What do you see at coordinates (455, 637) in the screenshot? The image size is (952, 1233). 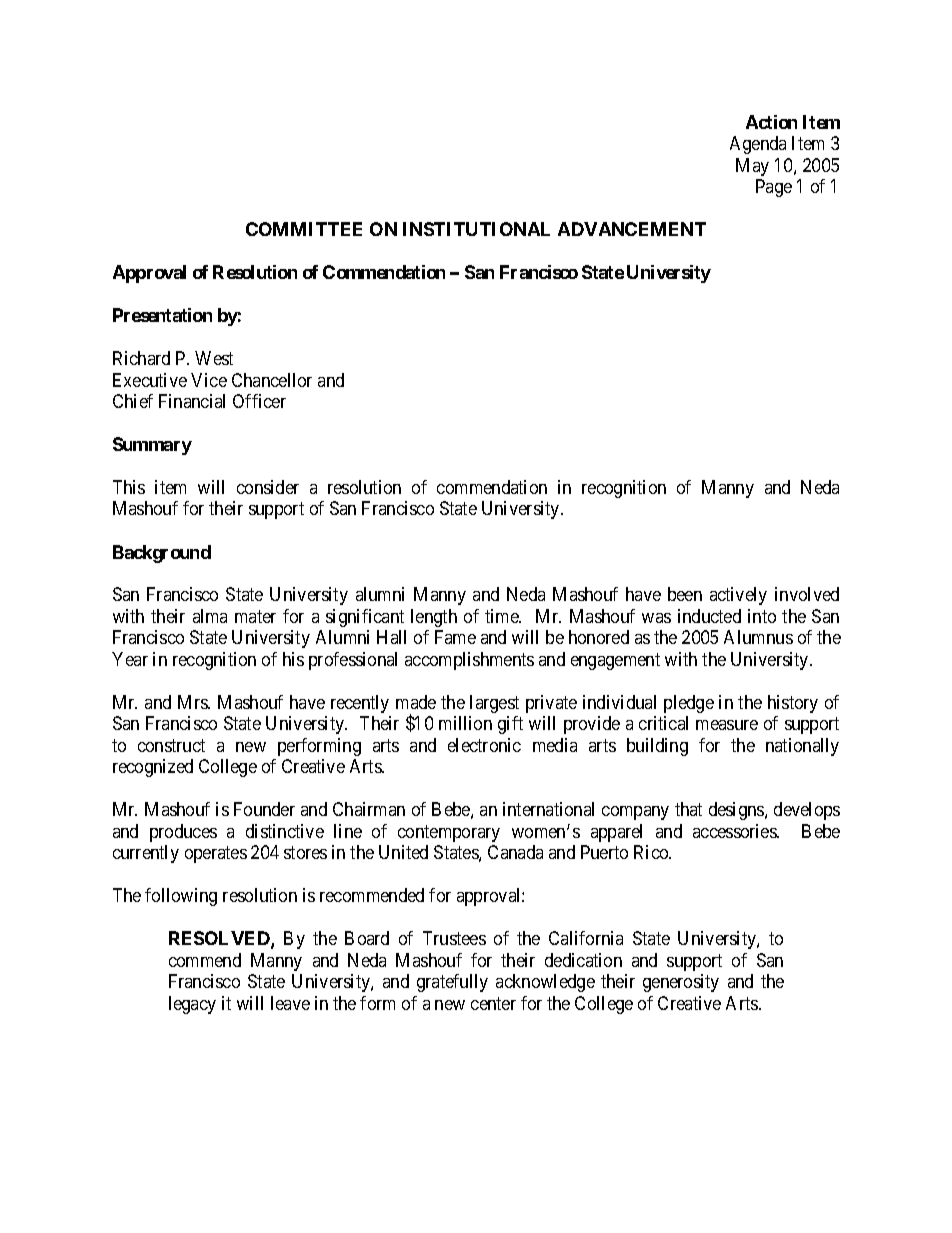 I see `Fame` at bounding box center [455, 637].
